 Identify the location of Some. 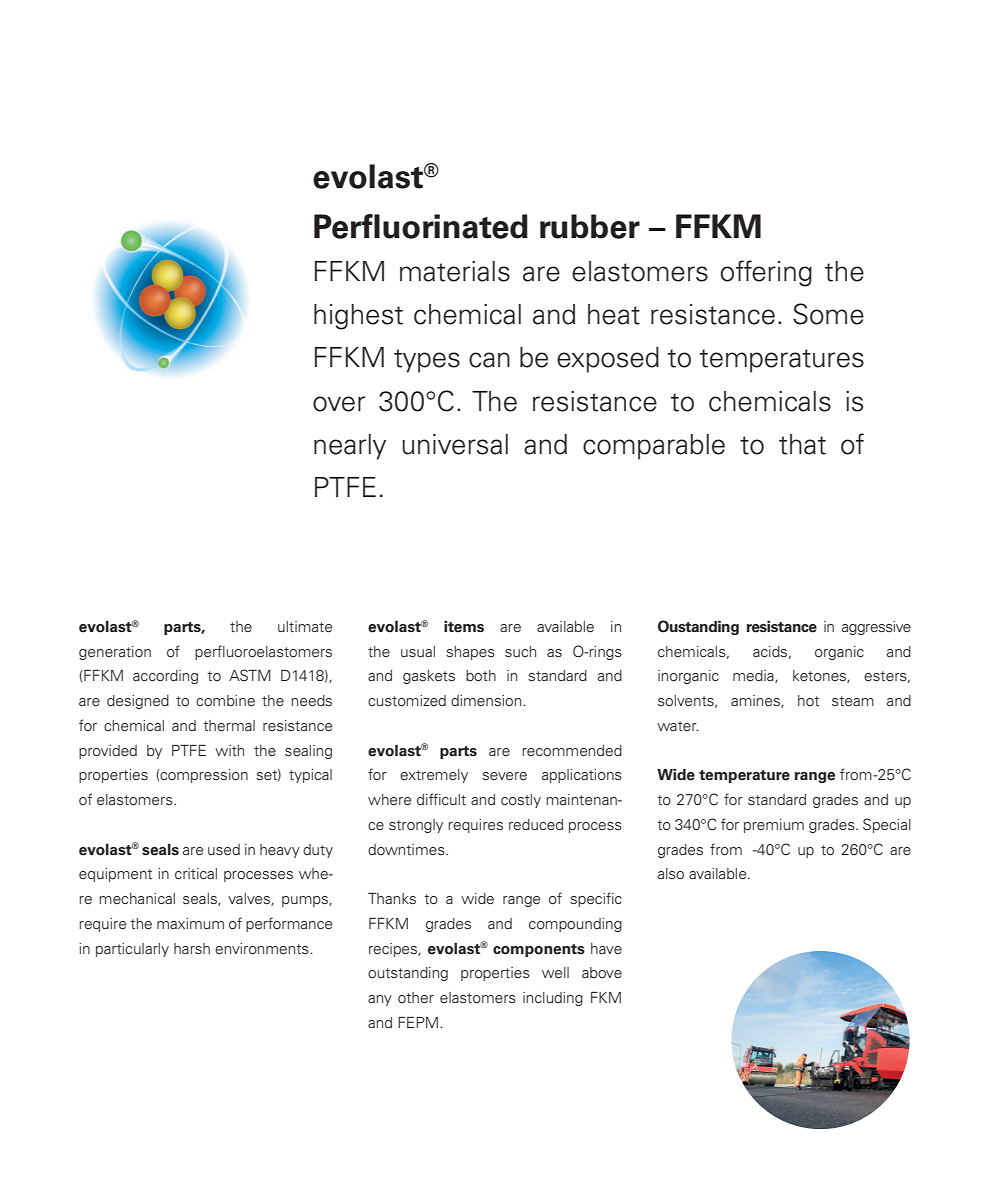
(828, 314).
